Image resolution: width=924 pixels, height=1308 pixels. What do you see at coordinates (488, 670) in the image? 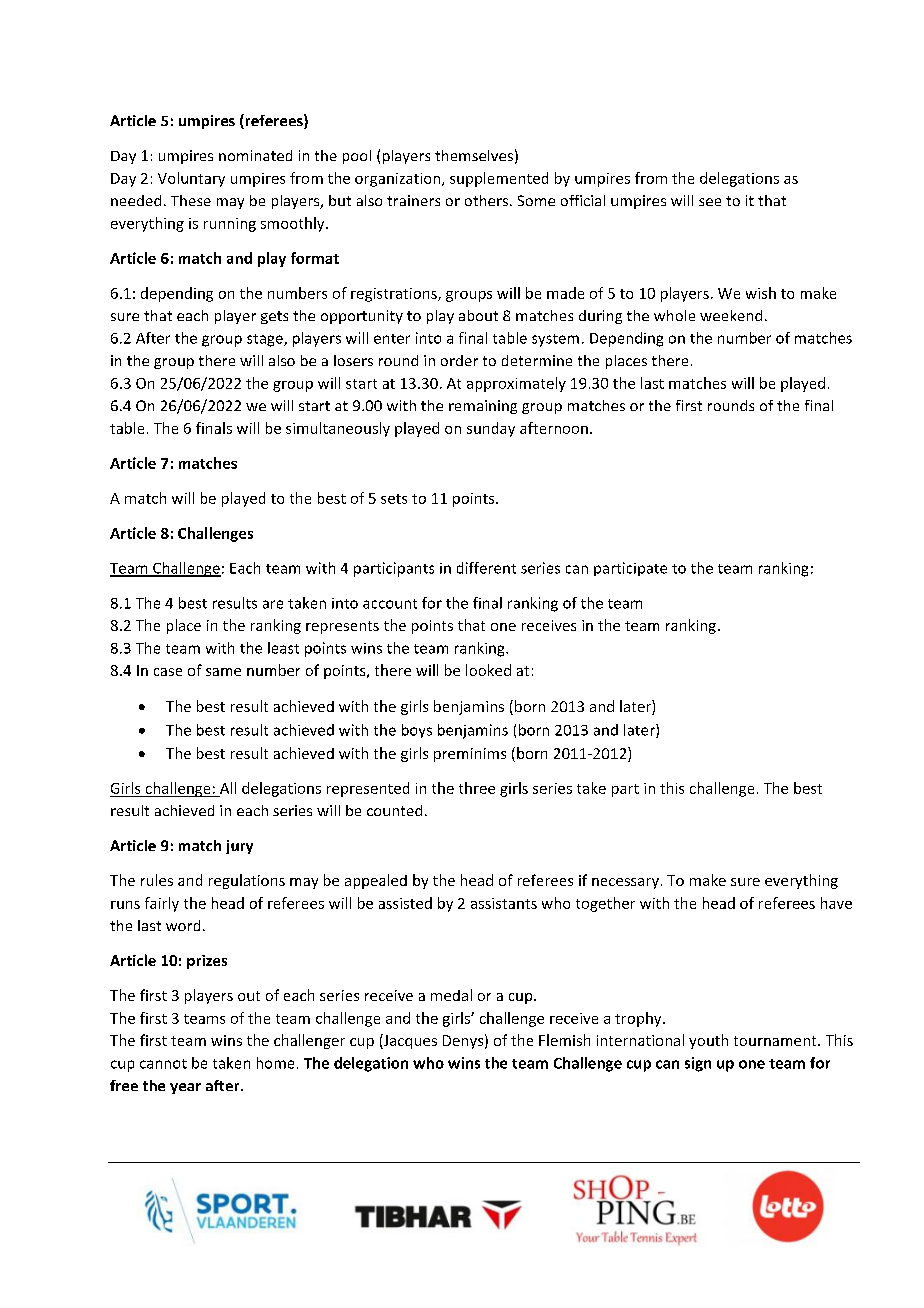
I see `looked` at bounding box center [488, 670].
